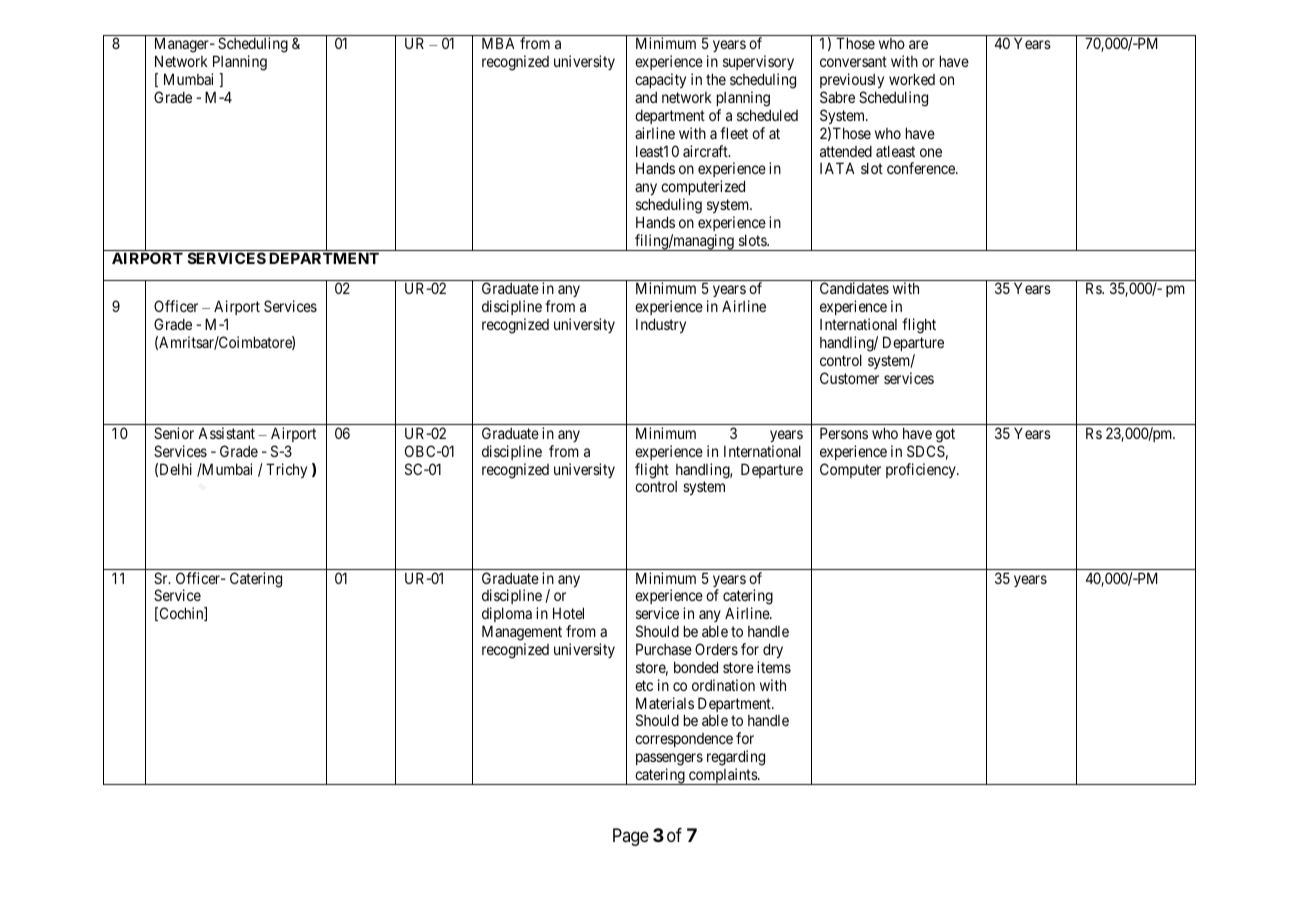 The image size is (1308, 924). What do you see at coordinates (660, 80) in the screenshot?
I see `capacity` at bounding box center [660, 80].
